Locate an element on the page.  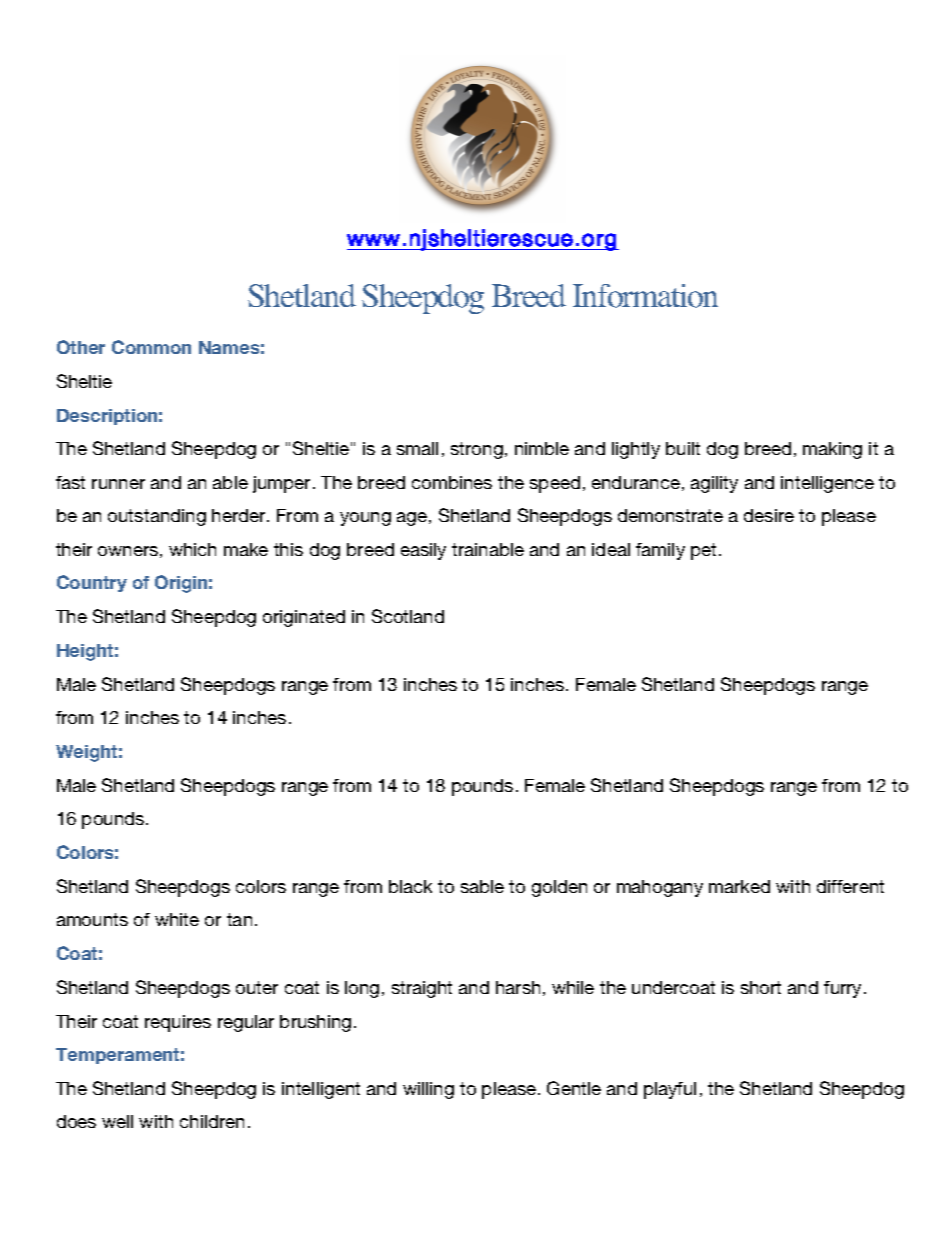
pet is located at coordinates (705, 551).
